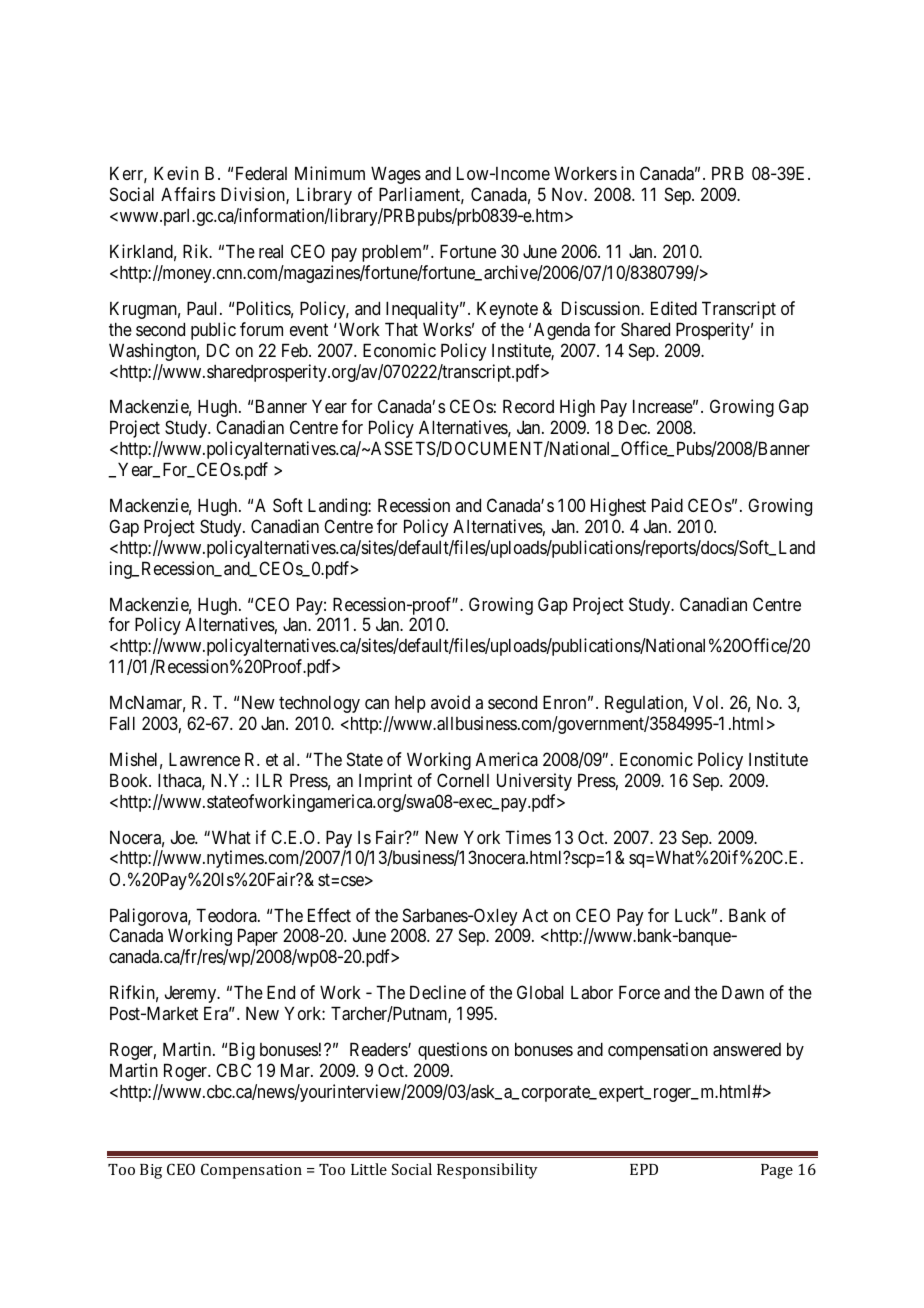 This screenshot has height=1308, width=924. I want to click on Record, so click(528, 406).
